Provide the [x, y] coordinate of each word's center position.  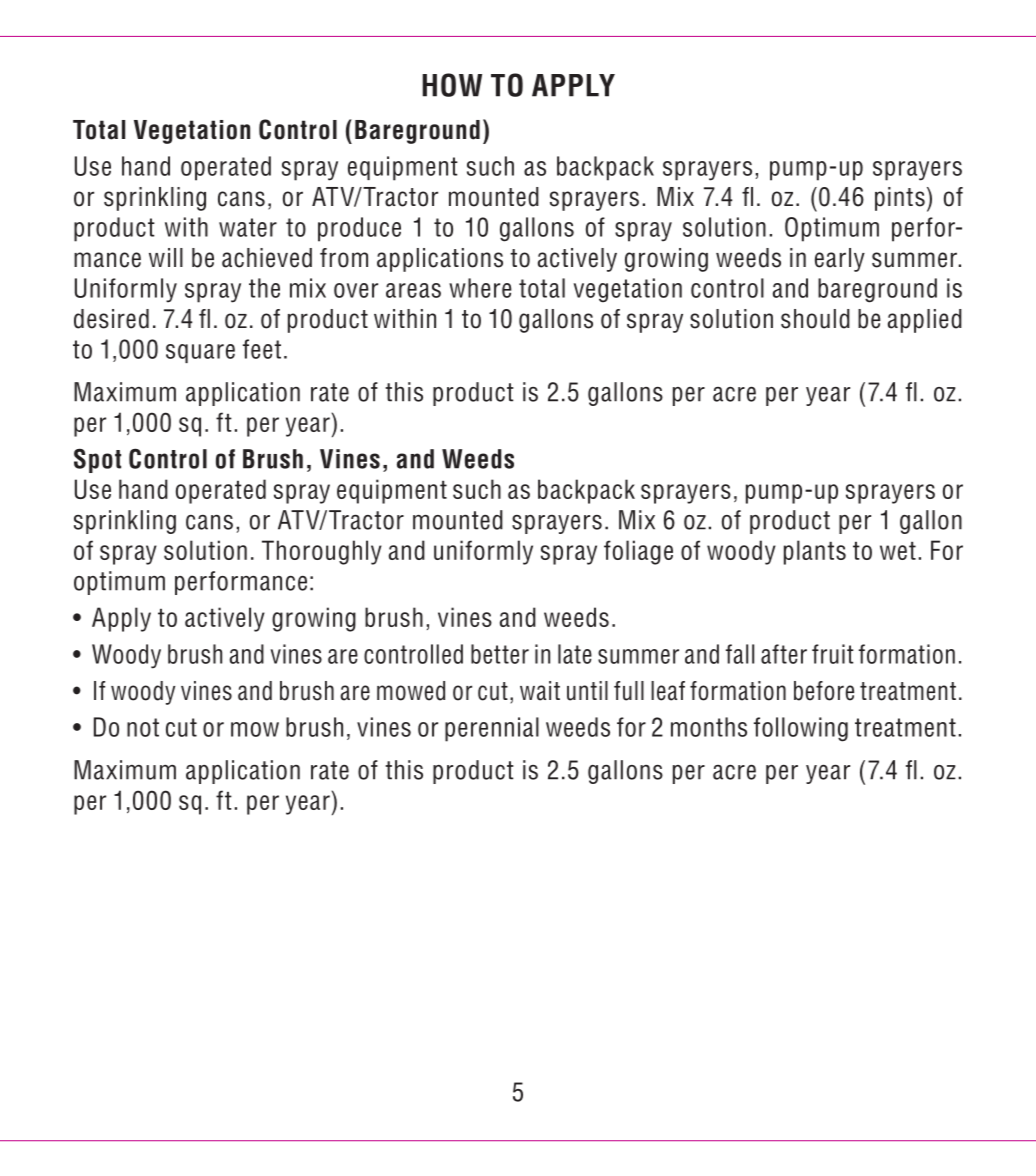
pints [900, 199]
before [824, 691]
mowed [411, 691]
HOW [452, 85]
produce [359, 229]
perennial [492, 729]
